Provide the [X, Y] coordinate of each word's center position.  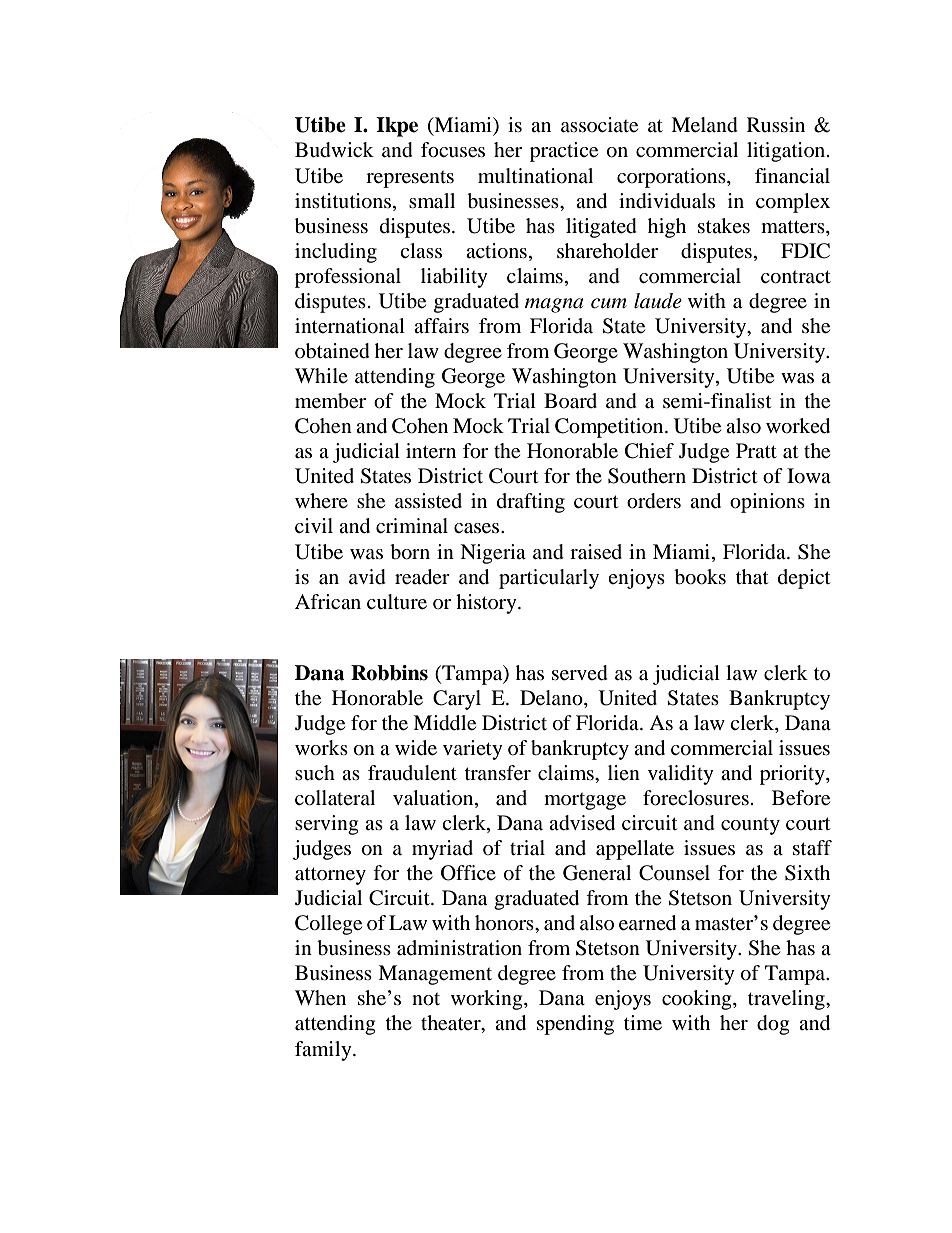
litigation [787, 152]
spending [575, 1025]
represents [410, 179]
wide [416, 748]
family [324, 1051]
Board [570, 401]
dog [773, 1025]
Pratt [756, 450]
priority [793, 775]
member [330, 401]
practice [564, 152]
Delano [552, 698]
